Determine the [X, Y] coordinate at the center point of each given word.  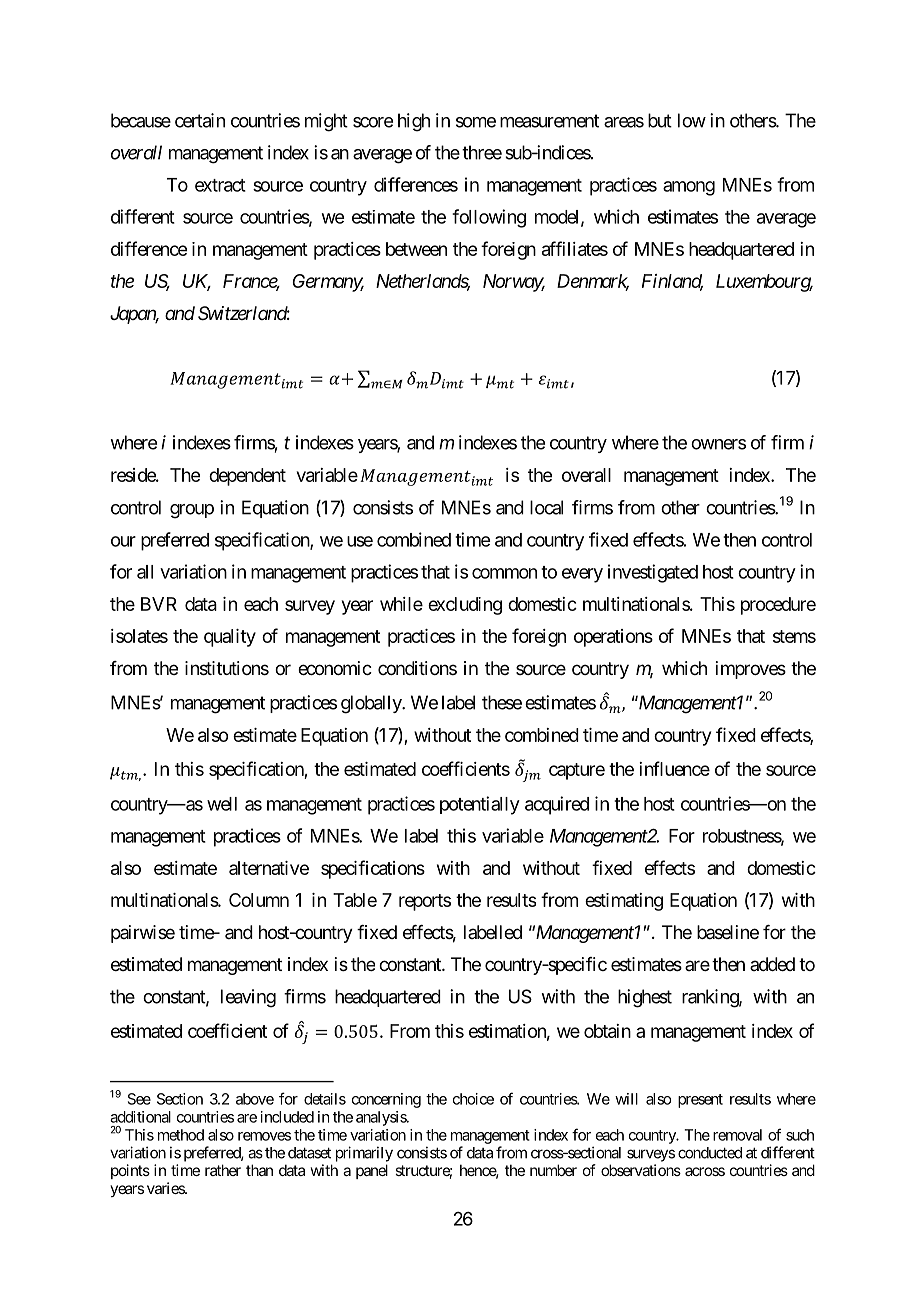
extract [220, 185]
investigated [653, 573]
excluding [465, 606]
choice [473, 1099]
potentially [480, 805]
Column [259, 900]
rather [223, 1170]
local [546, 507]
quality [230, 638]
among [689, 188]
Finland [672, 282]
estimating [624, 902]
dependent [247, 477]
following [489, 218]
